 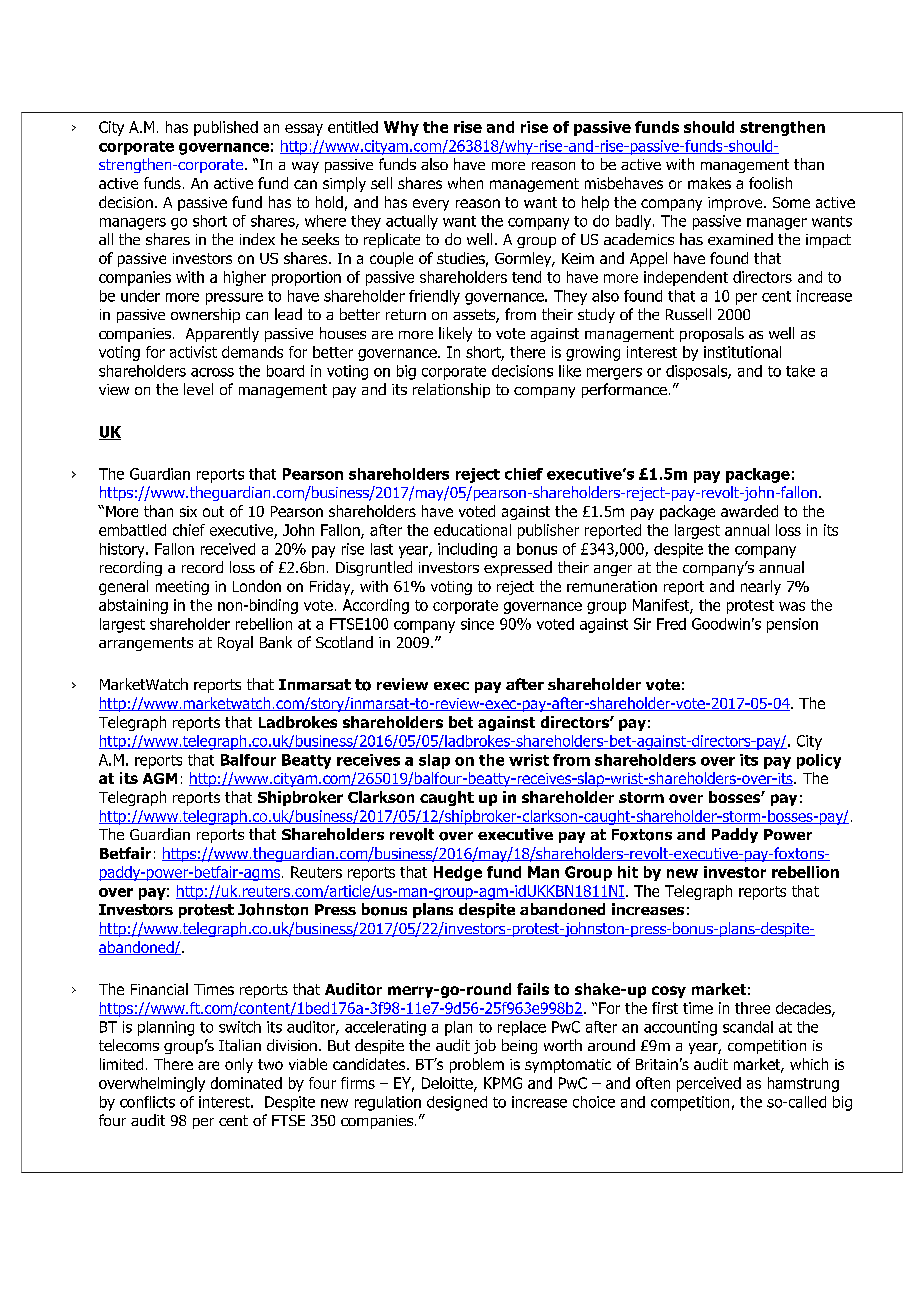 I want to click on foolish, so click(x=770, y=183).
